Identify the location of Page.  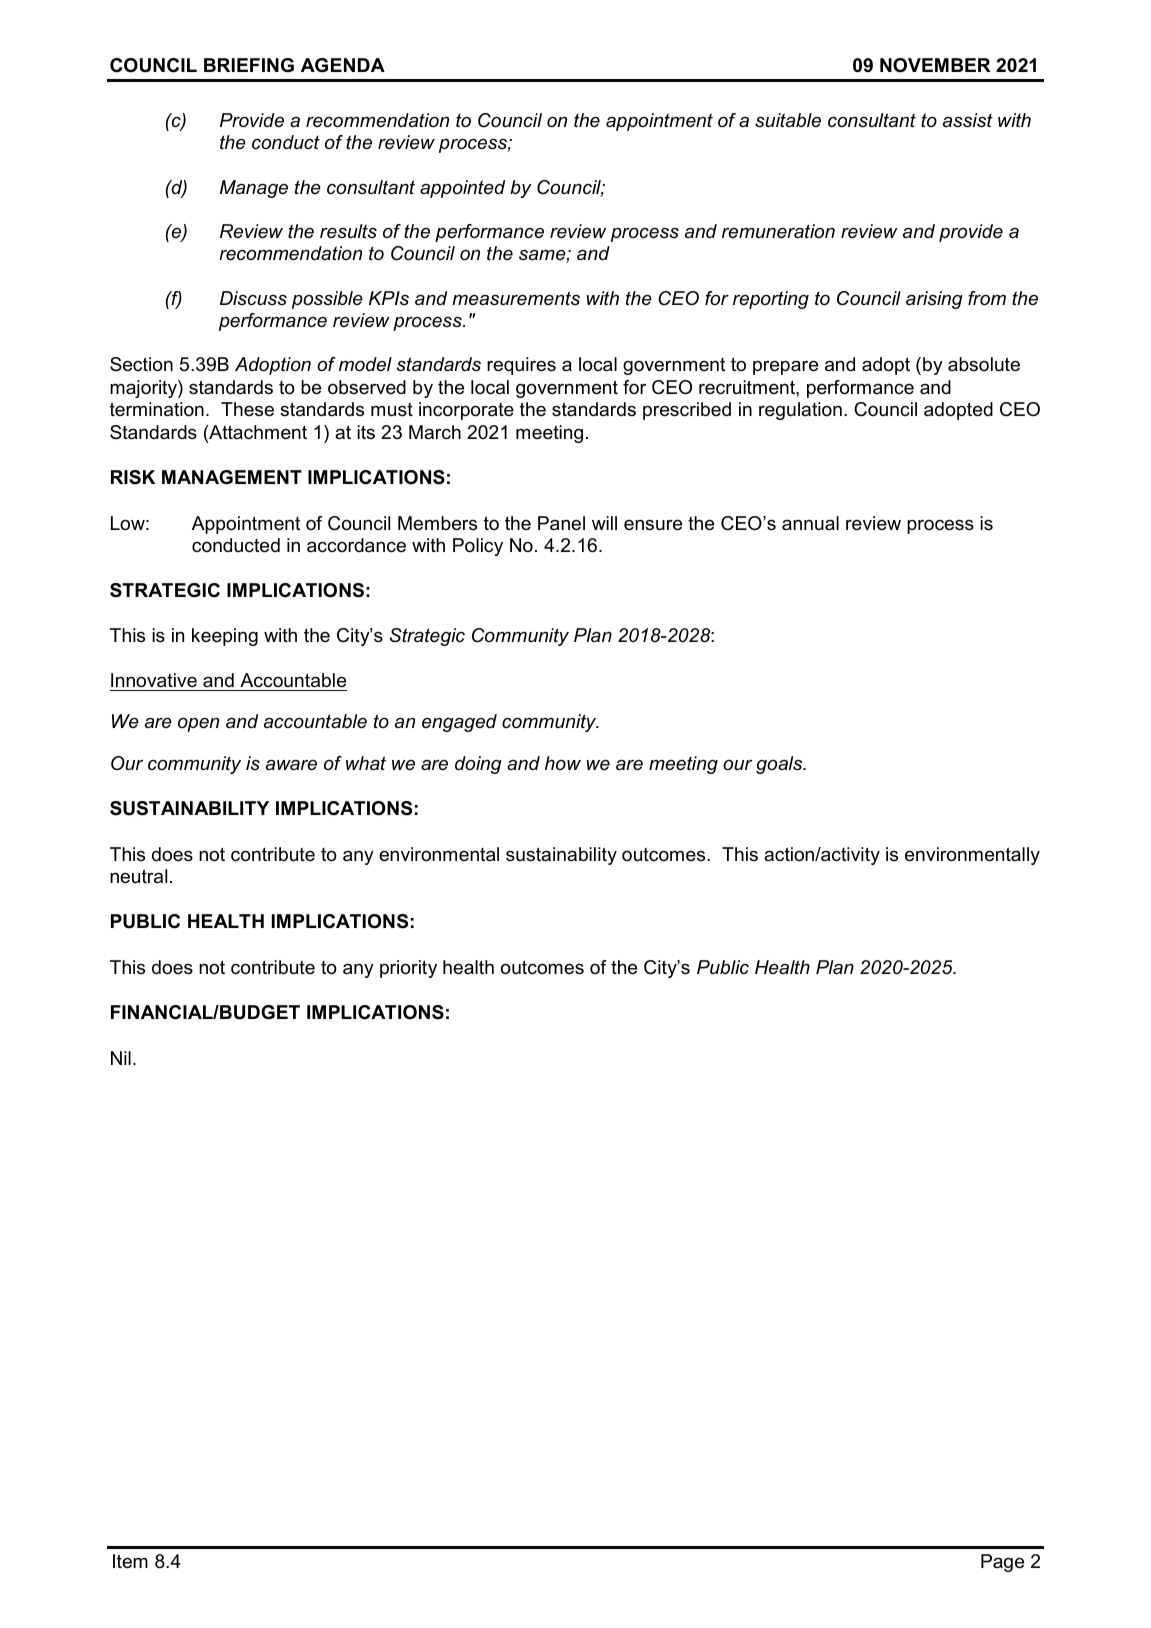
(1002, 1563).
